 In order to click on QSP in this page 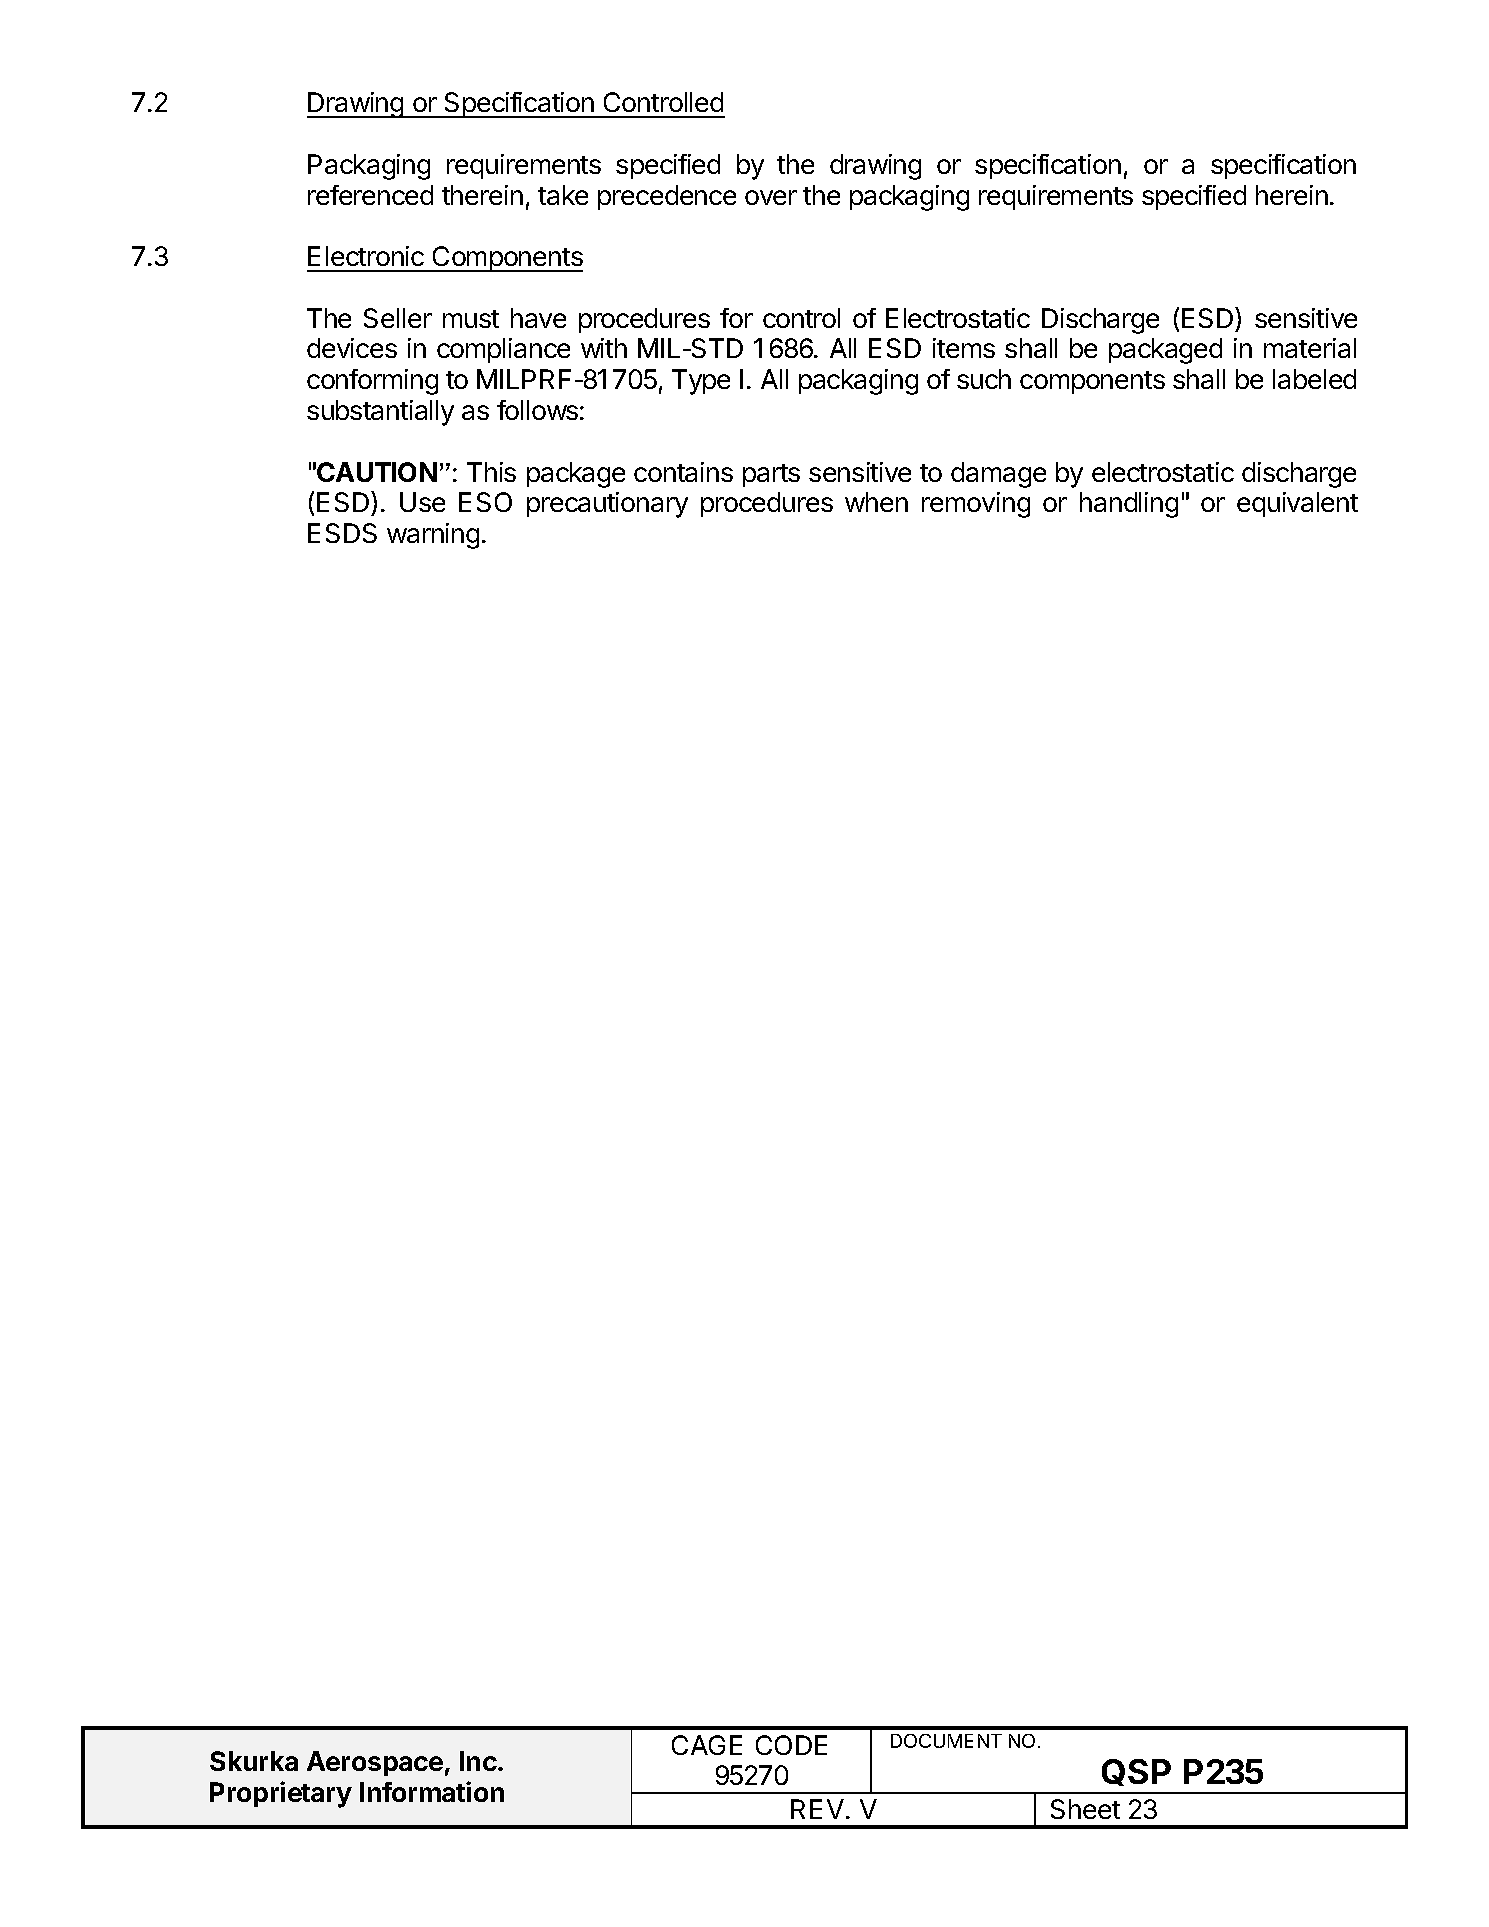, I will do `click(1136, 1772)`.
